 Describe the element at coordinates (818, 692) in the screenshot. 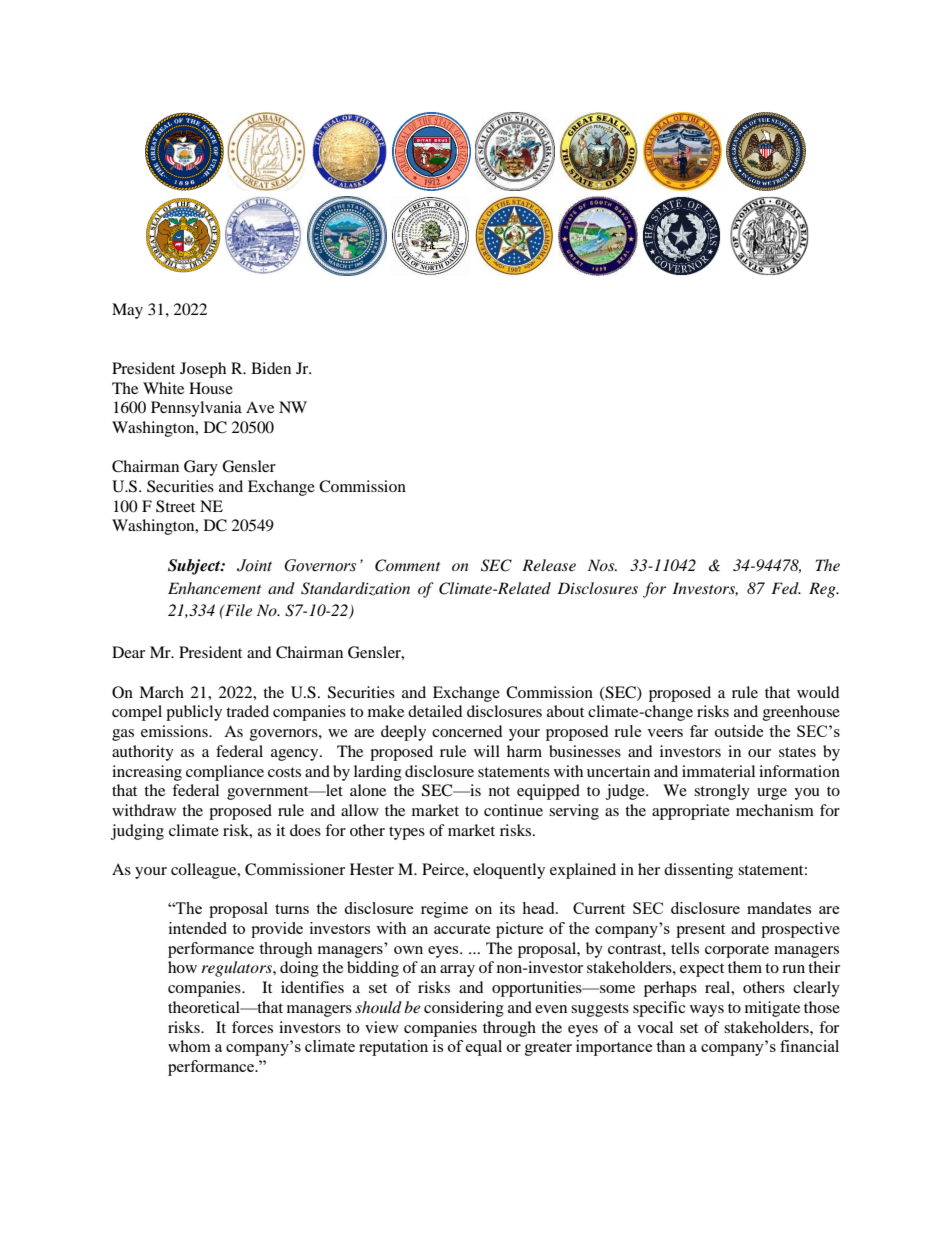

I see `would` at that location.
